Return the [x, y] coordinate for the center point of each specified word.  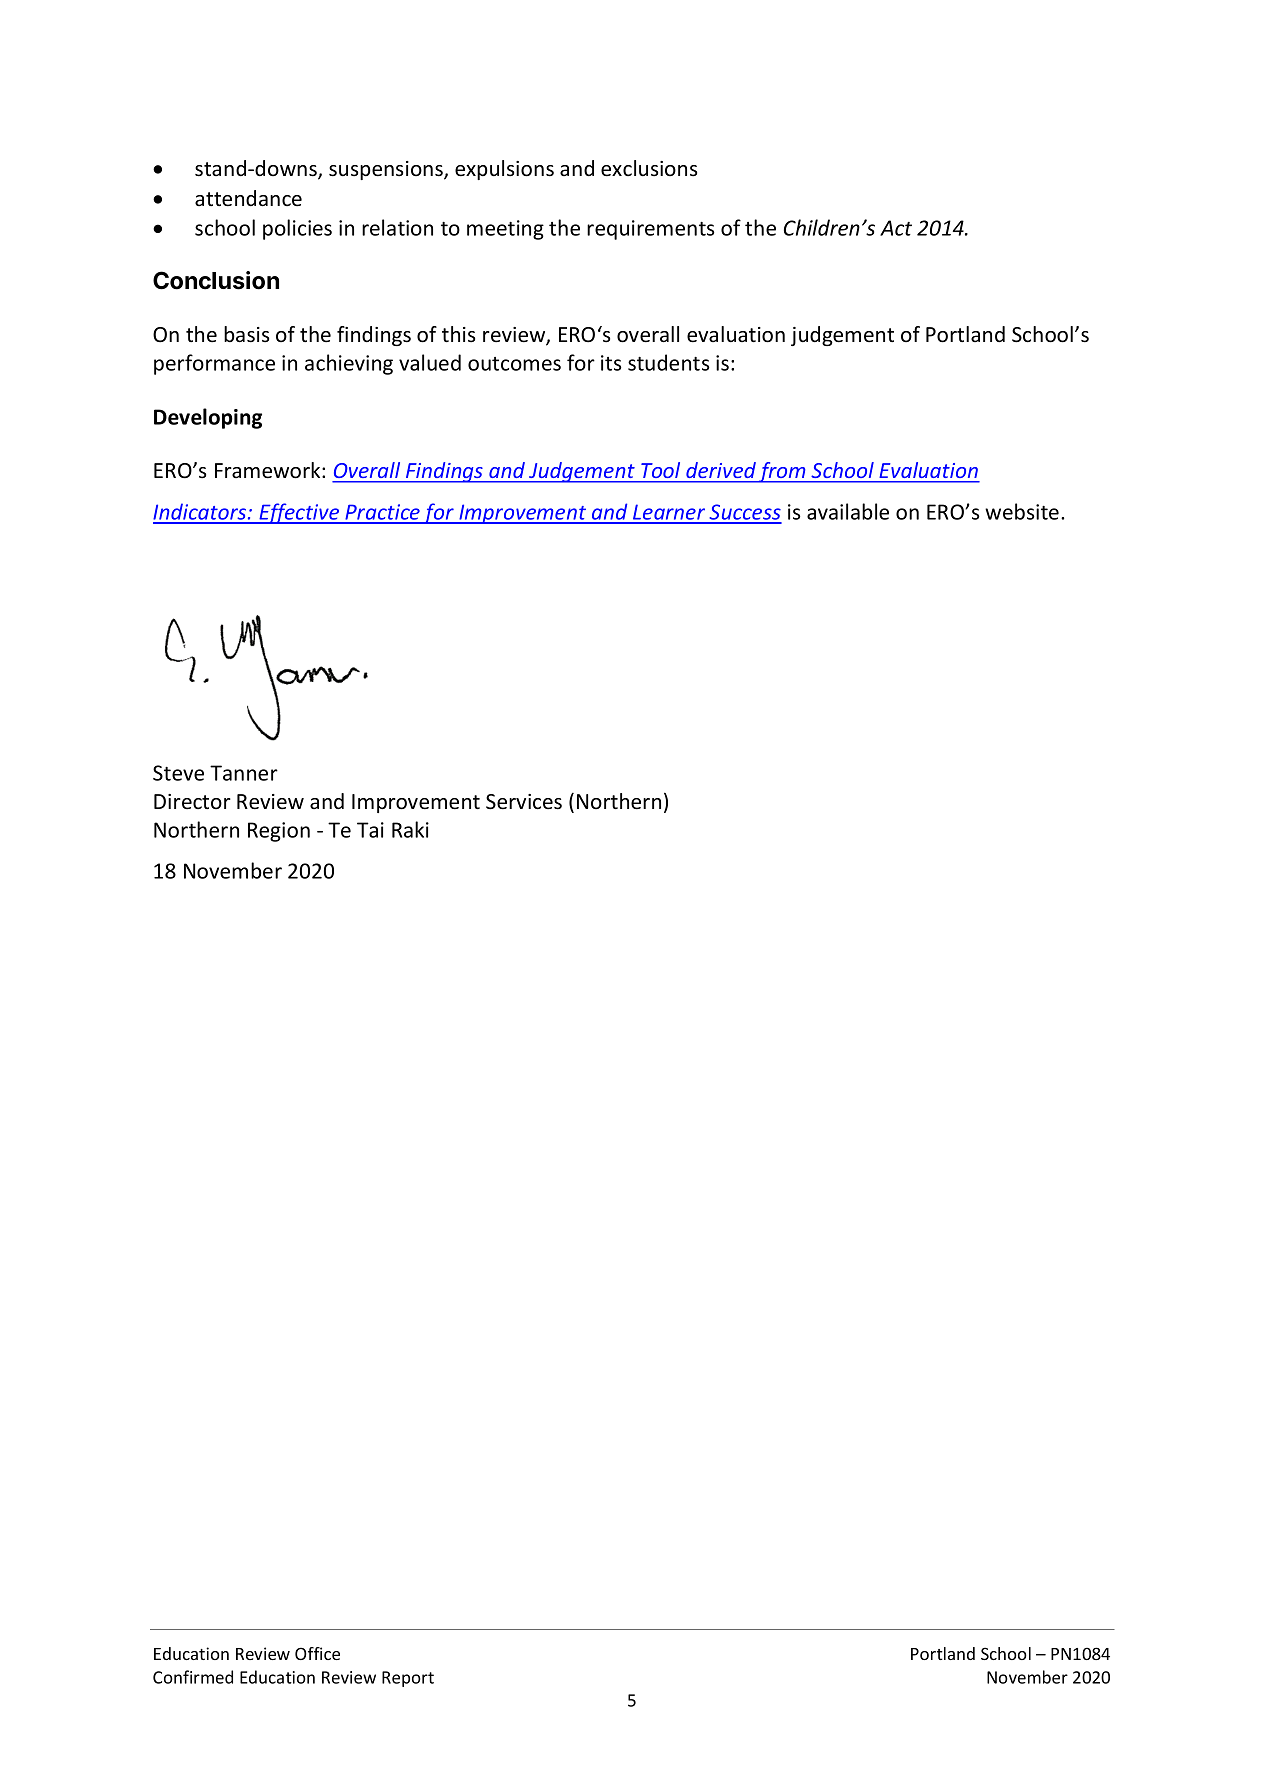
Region [279, 832]
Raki [410, 829]
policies [297, 229]
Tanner [244, 773]
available [848, 511]
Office [317, 1653]
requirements [651, 230]
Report [408, 1679]
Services [524, 802]
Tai [370, 830]
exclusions [649, 168]
